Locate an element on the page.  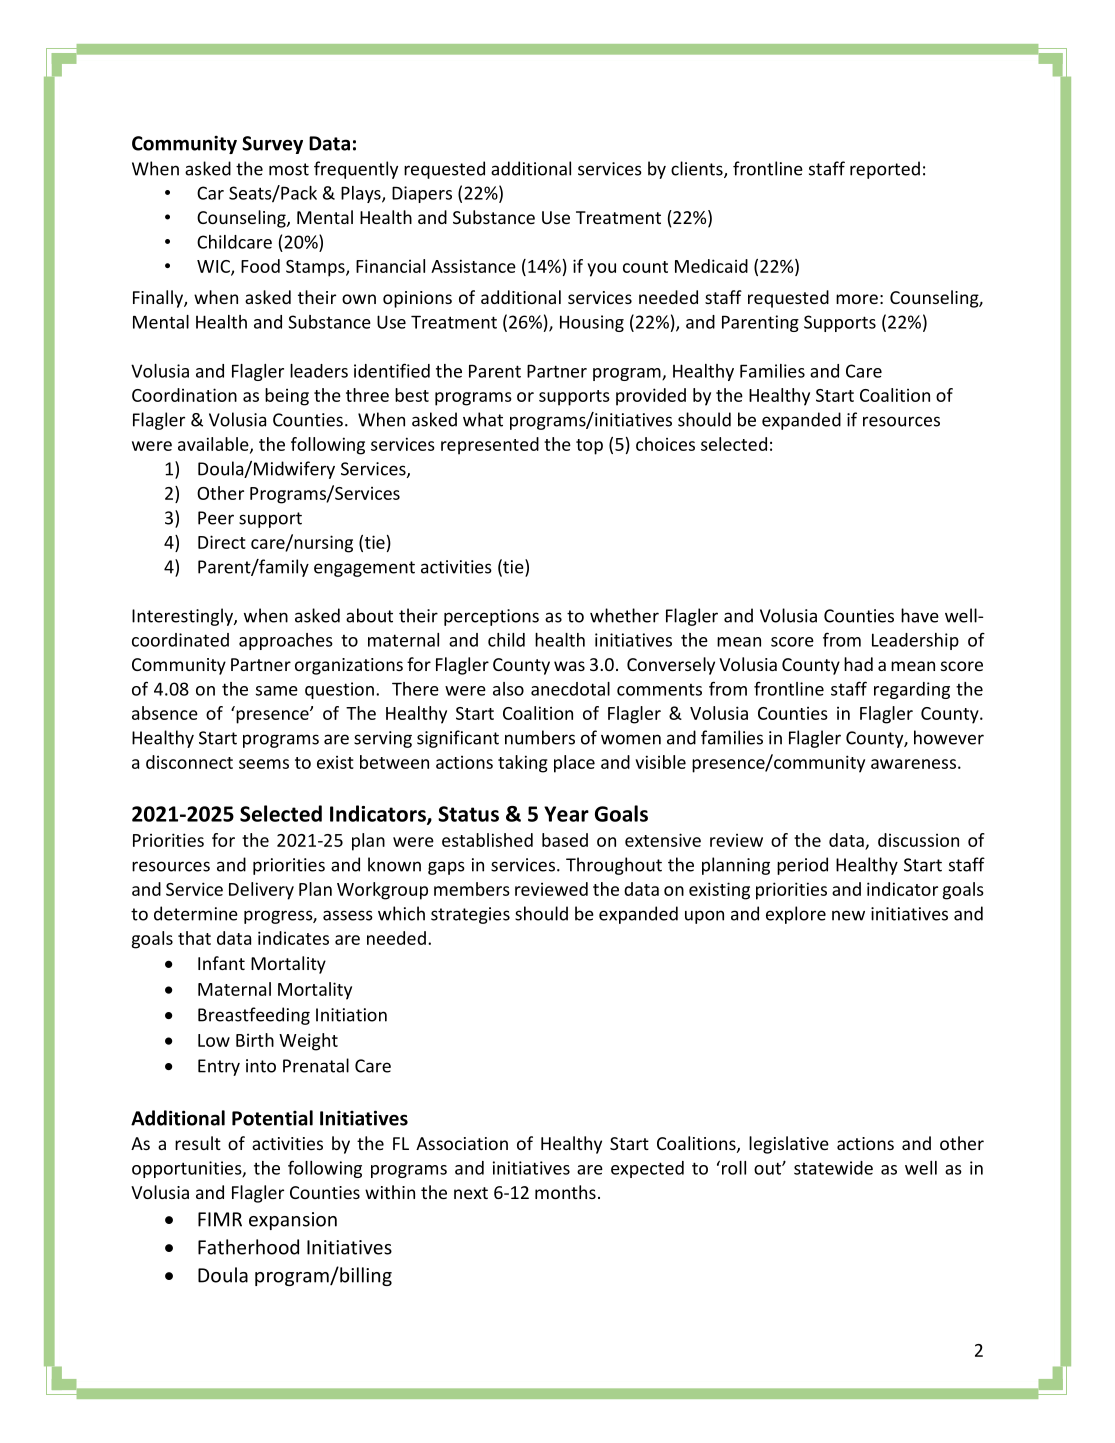
months is located at coordinates (565, 1192).
